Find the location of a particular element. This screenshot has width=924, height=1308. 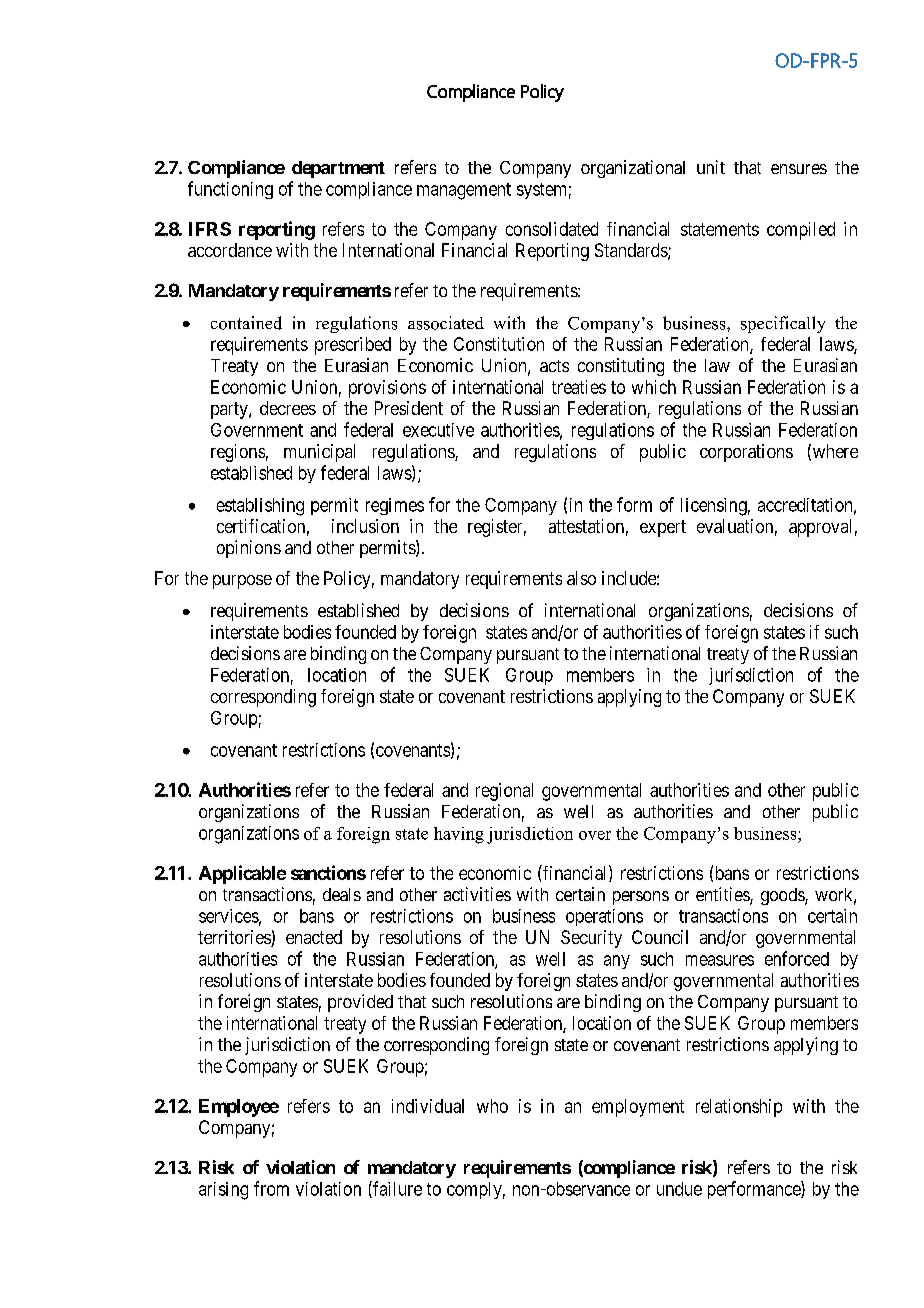

activities is located at coordinates (477, 894).
